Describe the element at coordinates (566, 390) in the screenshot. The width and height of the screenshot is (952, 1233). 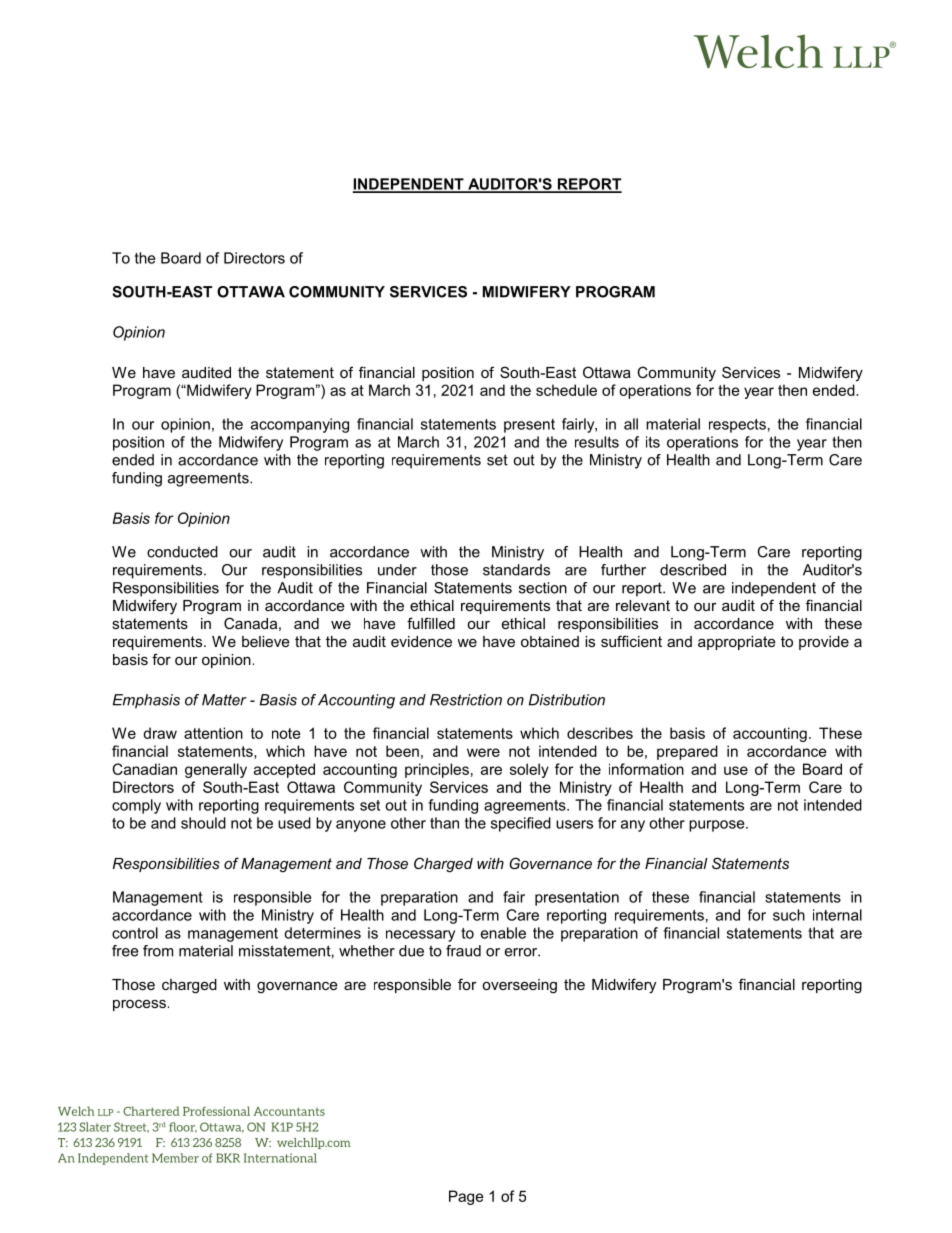
I see `schedule` at that location.
